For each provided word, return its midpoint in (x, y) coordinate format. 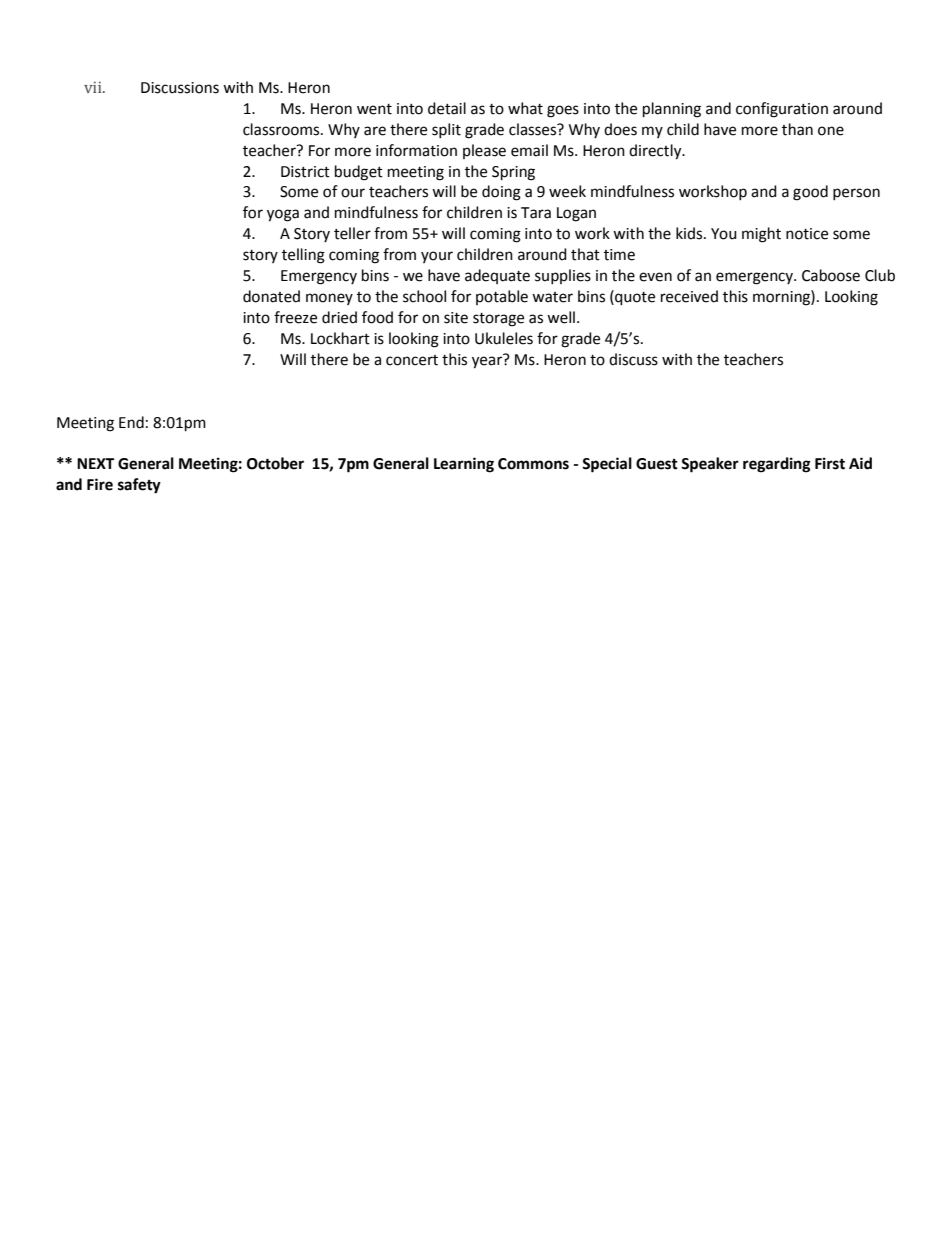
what (525, 108)
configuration (782, 110)
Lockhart (340, 338)
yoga (283, 215)
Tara (536, 213)
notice (807, 234)
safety (139, 486)
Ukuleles (504, 338)
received (689, 296)
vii (94, 87)
